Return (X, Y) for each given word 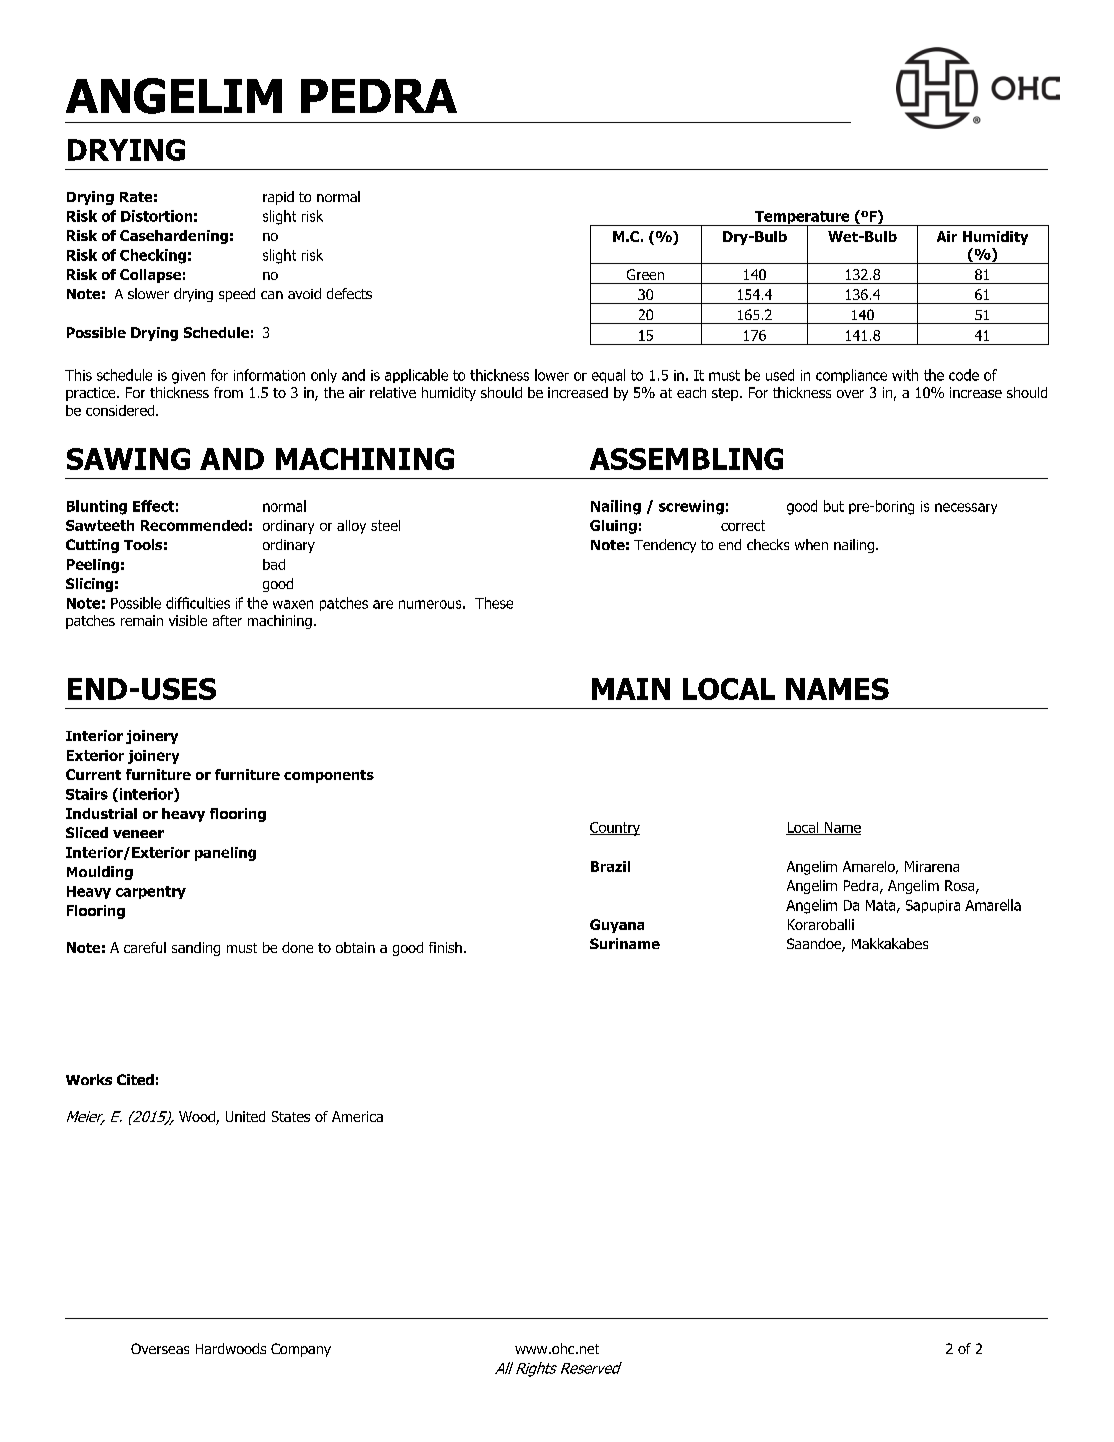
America (357, 1116)
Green (645, 274)
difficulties (198, 603)
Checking (153, 256)
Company (301, 1350)
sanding (196, 949)
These (494, 603)
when (811, 544)
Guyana (617, 926)
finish (445, 947)
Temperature (802, 219)
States (291, 1116)
